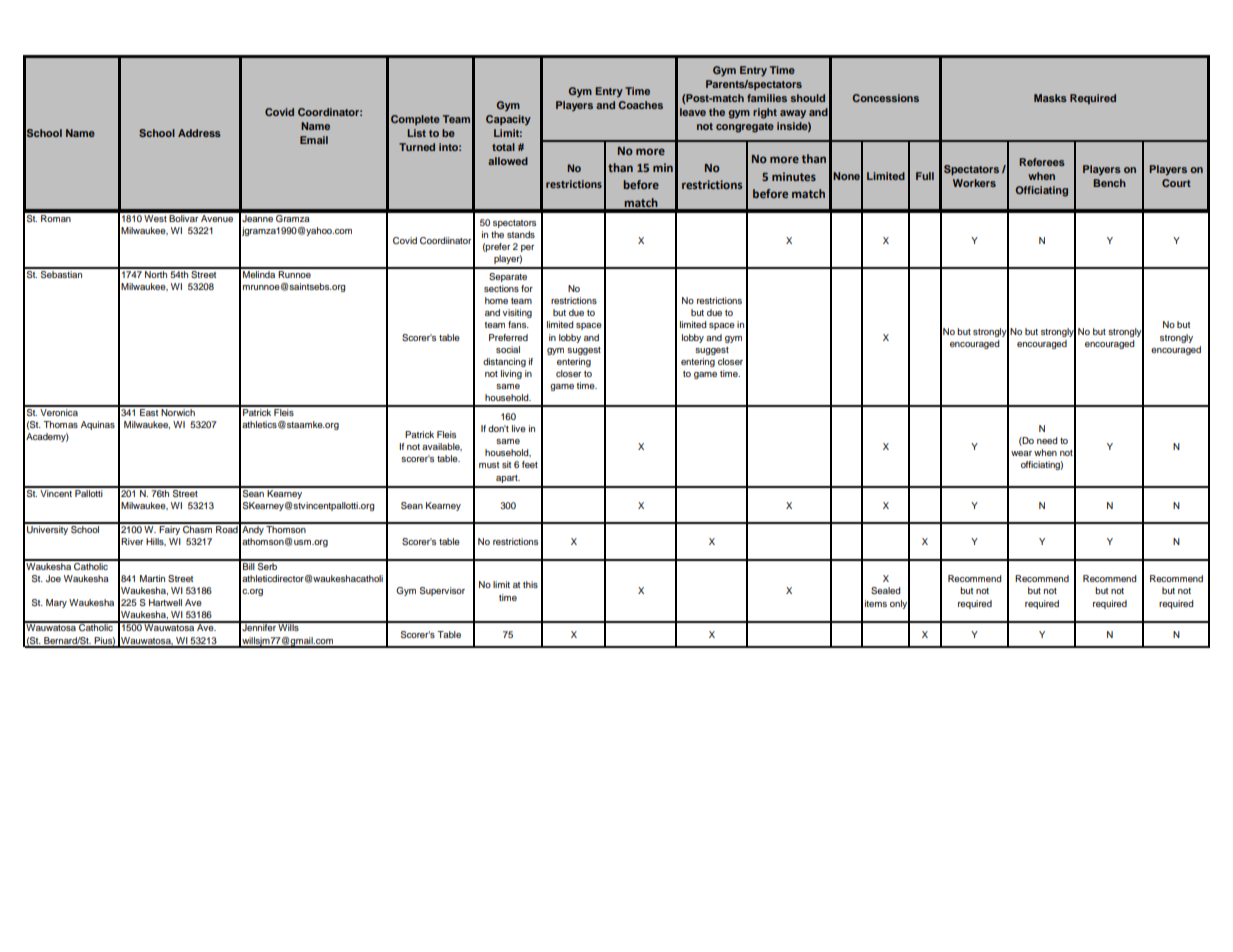 Image resolution: width=1233 pixels, height=952 pixels. I want to click on Coaches, so click(640, 105).
